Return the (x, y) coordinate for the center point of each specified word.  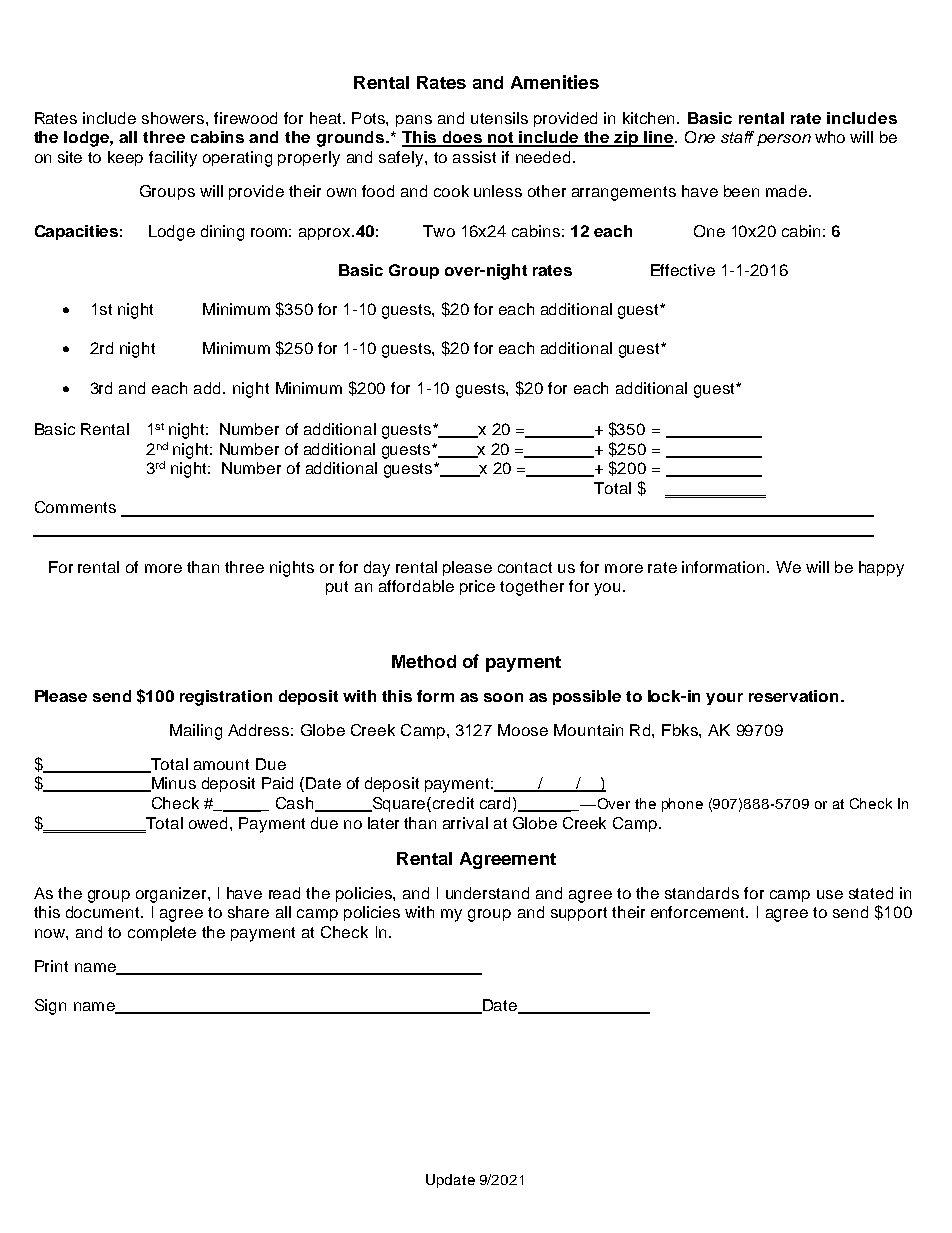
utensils (499, 118)
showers (174, 118)
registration (226, 698)
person (784, 140)
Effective (683, 270)
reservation (795, 696)
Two (439, 231)
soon (503, 697)
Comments (75, 507)
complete (162, 933)
